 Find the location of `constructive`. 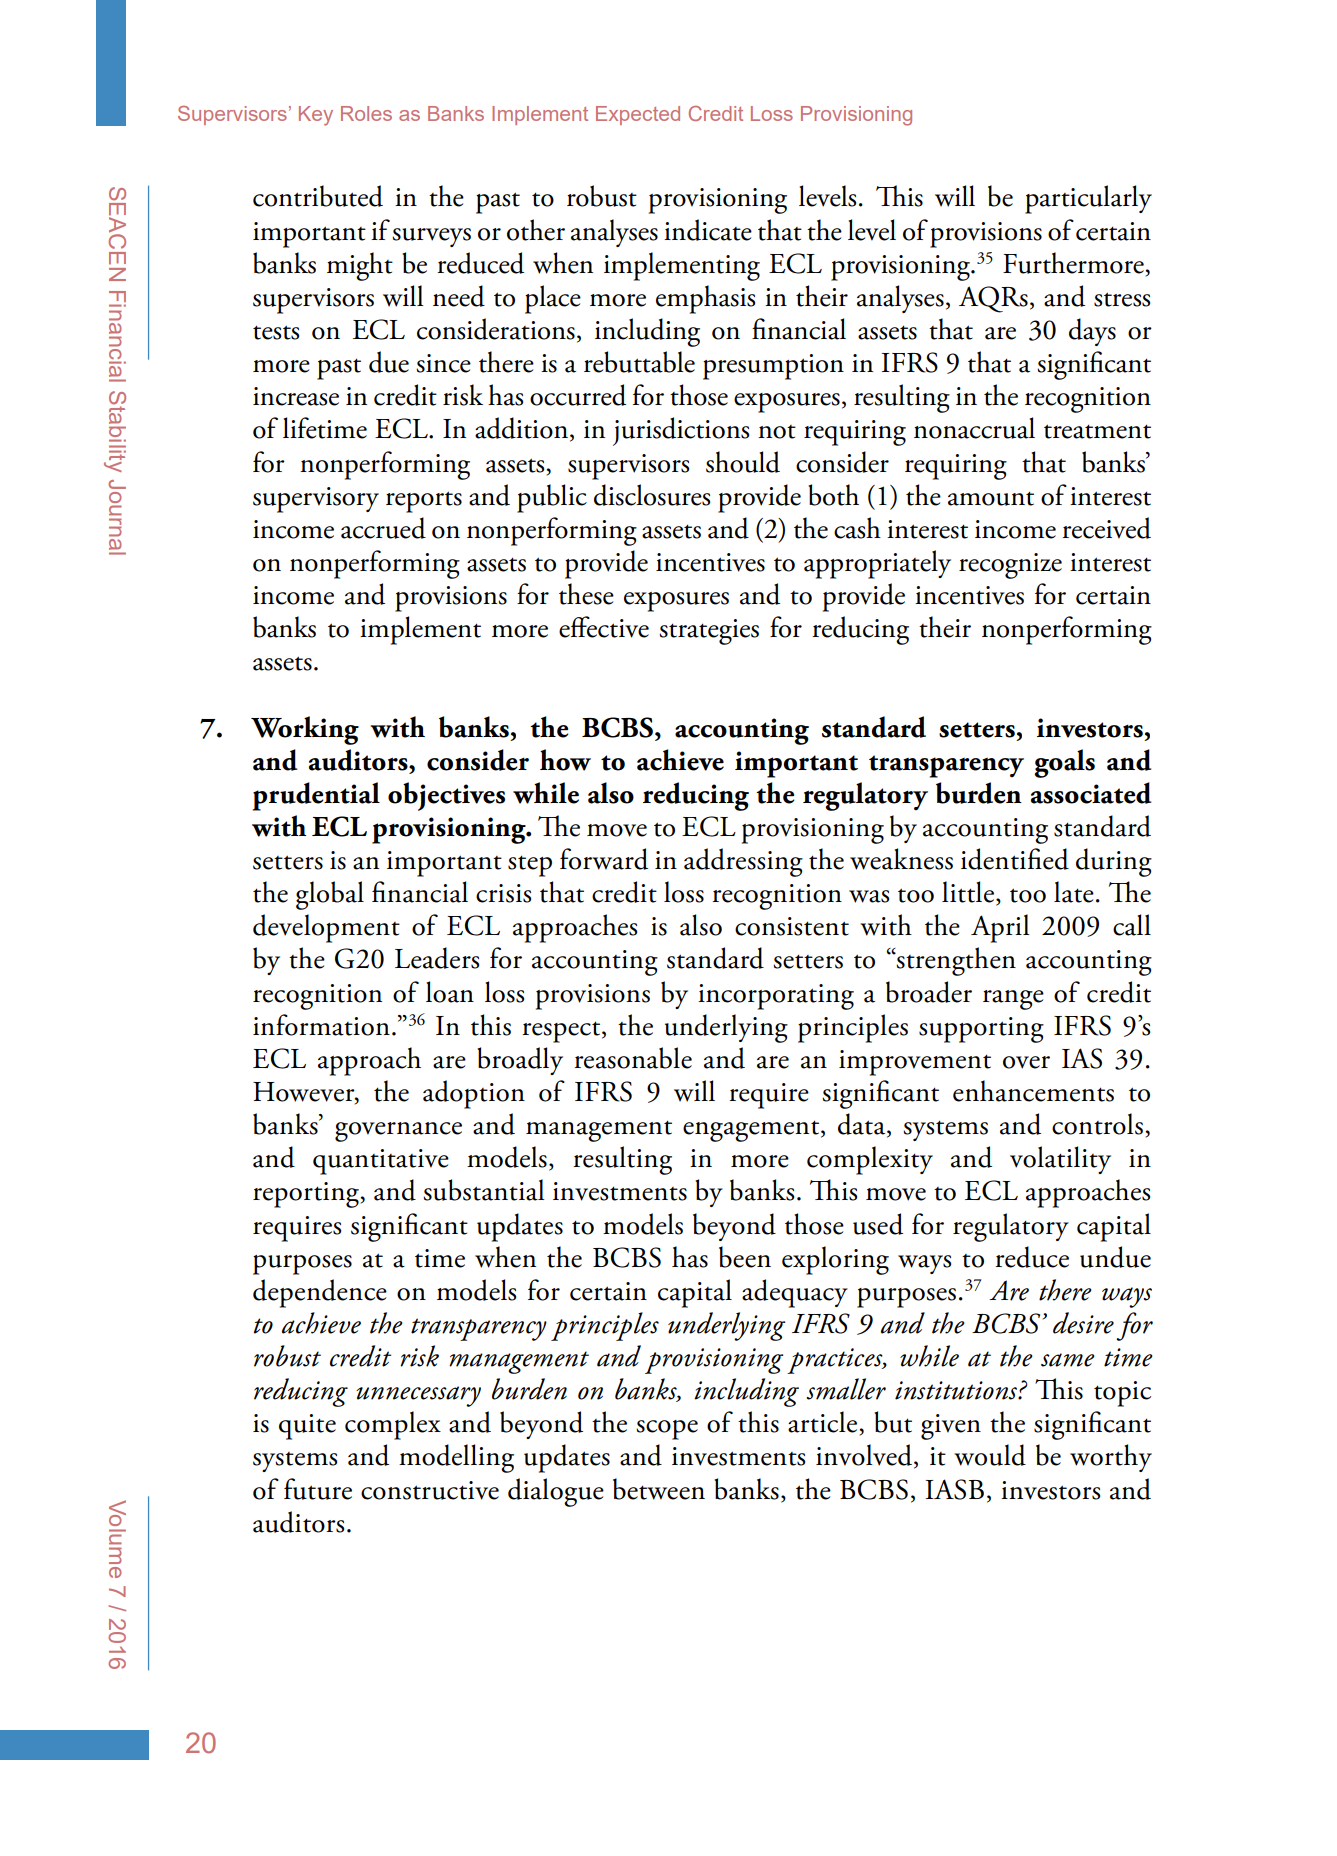

constructive is located at coordinates (430, 1490).
